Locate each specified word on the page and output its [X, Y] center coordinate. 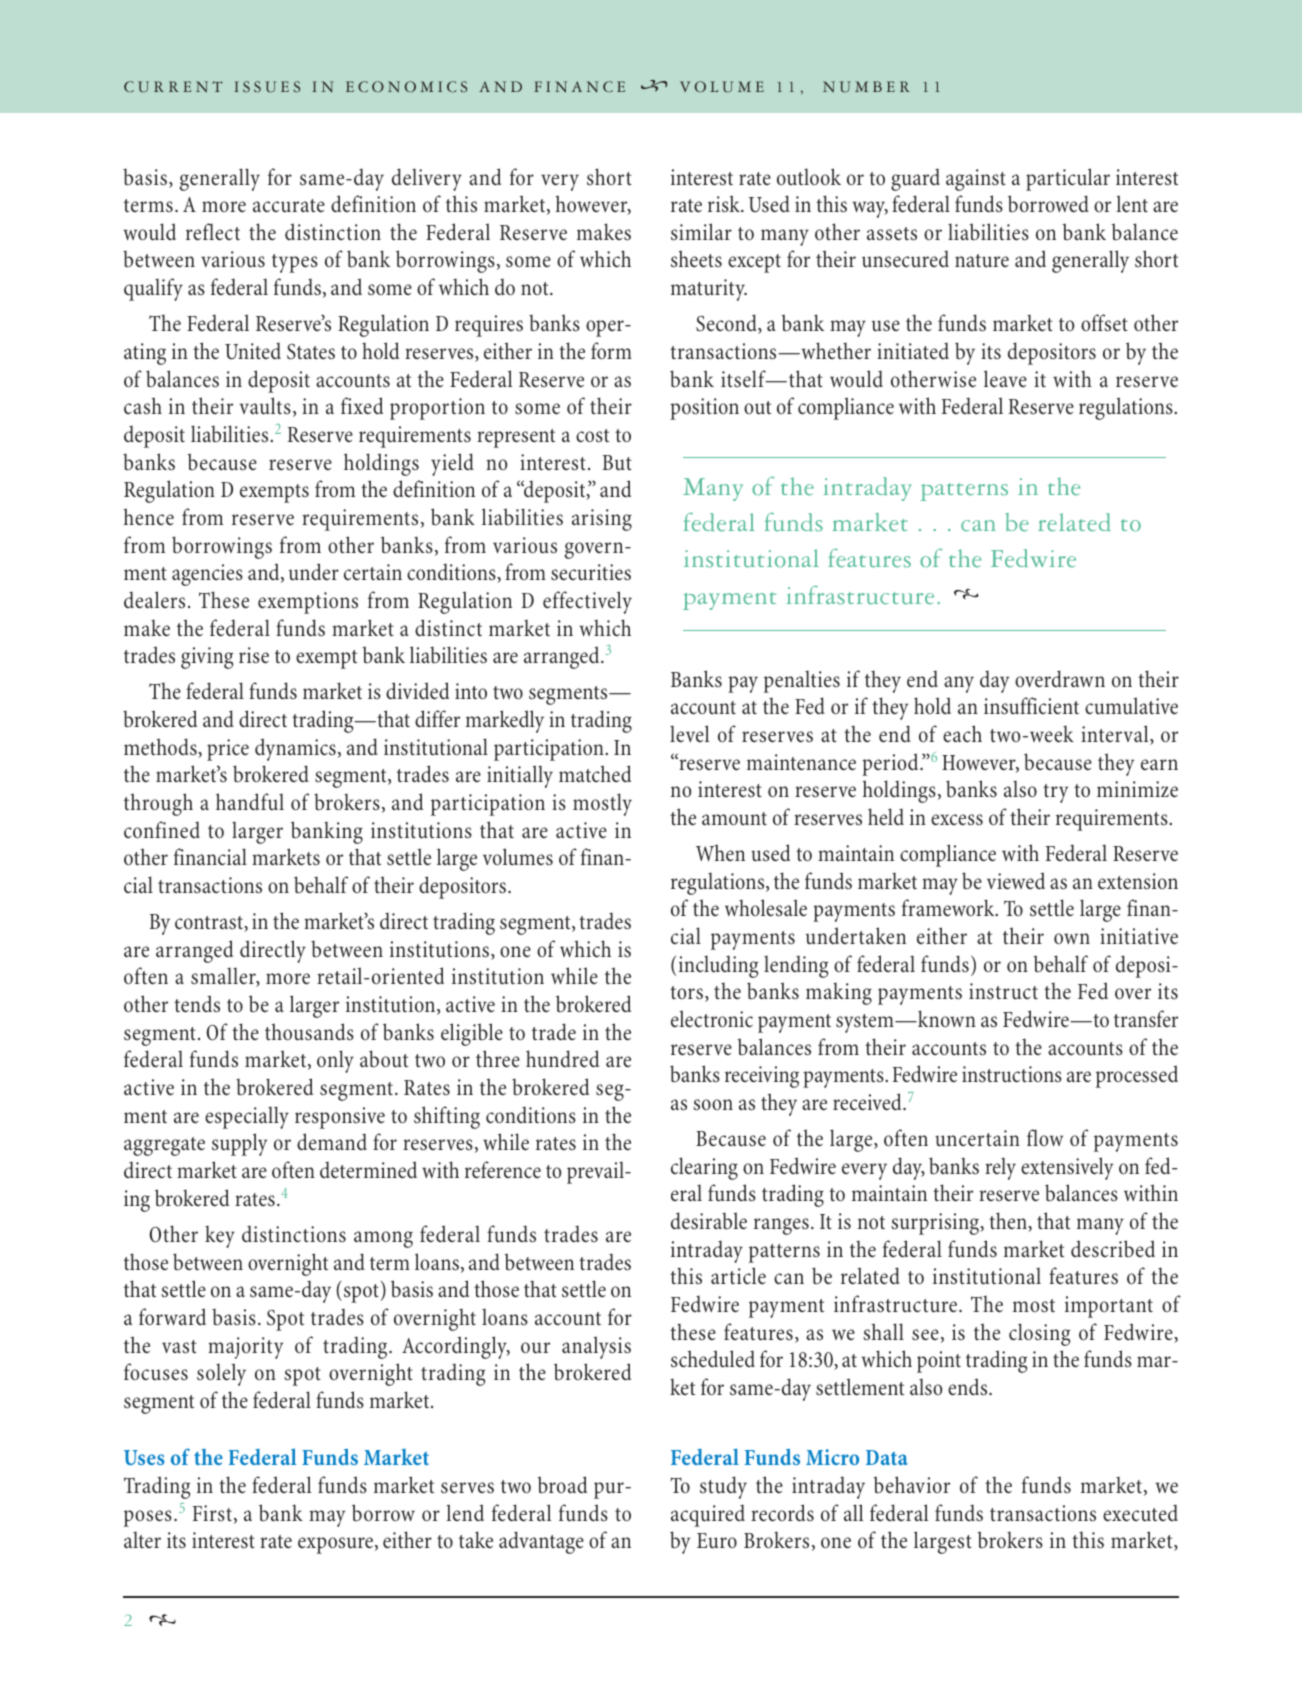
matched [595, 774]
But [617, 463]
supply [239, 1144]
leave [1005, 379]
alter [142, 1540]
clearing [704, 1168]
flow [1045, 1137]
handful [250, 802]
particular [1068, 179]
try [1055, 793]
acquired [708, 1515]
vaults [265, 406]
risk [725, 204]
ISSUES [267, 87]
